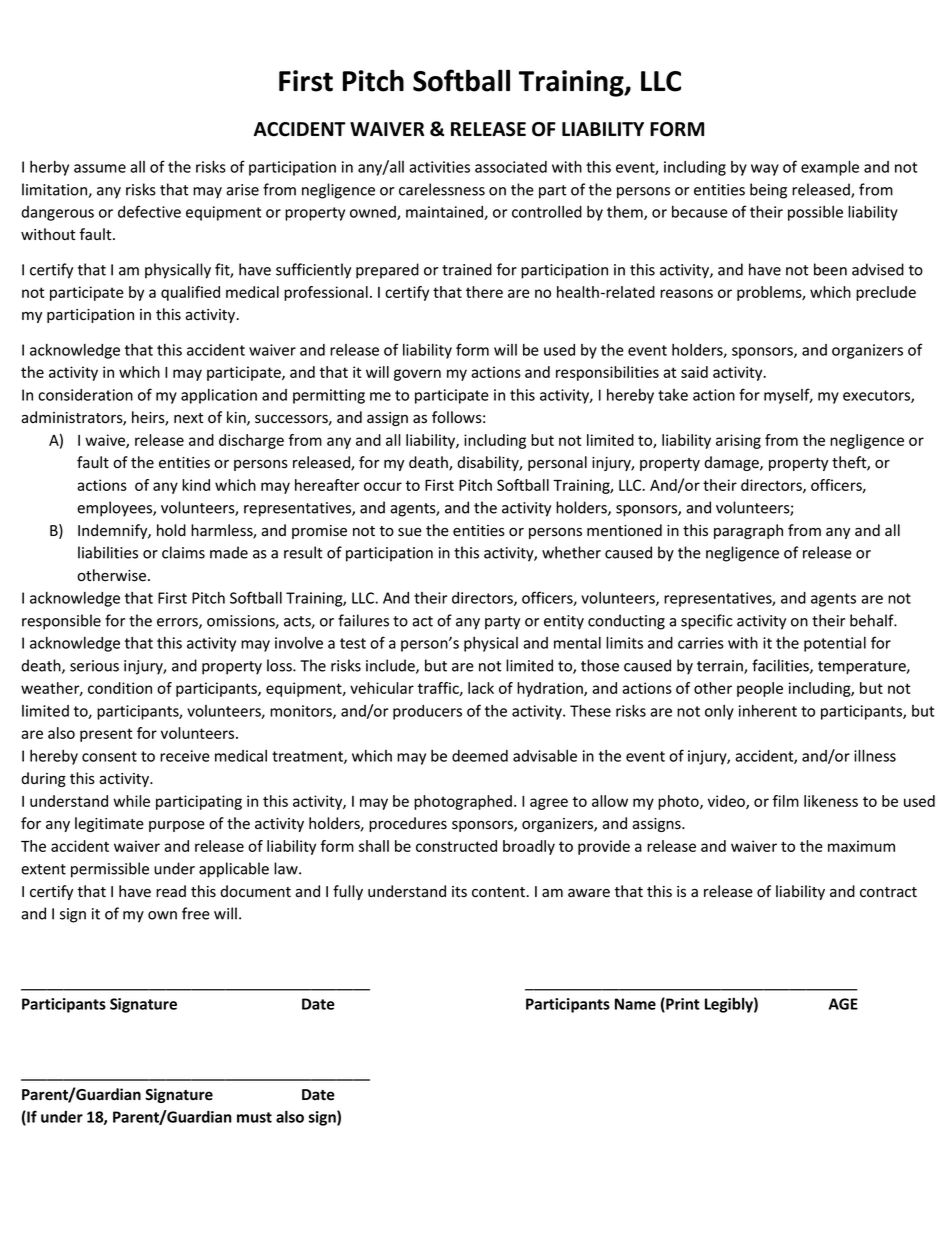 The width and height of the page is (952, 1233). What do you see at coordinates (196, 485) in the page?
I see `kind` at bounding box center [196, 485].
